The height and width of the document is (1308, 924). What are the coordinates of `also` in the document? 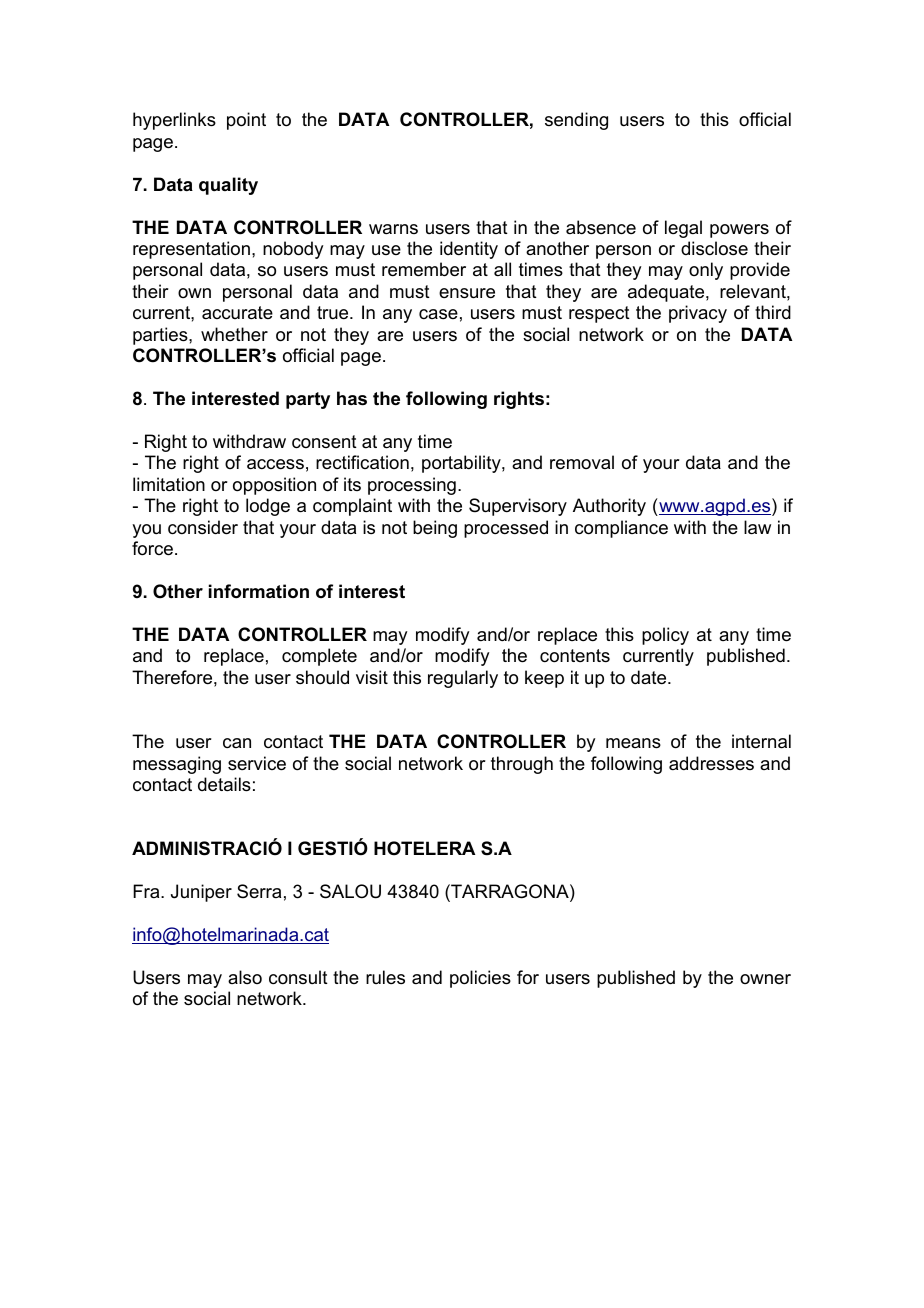 It's located at (245, 977).
